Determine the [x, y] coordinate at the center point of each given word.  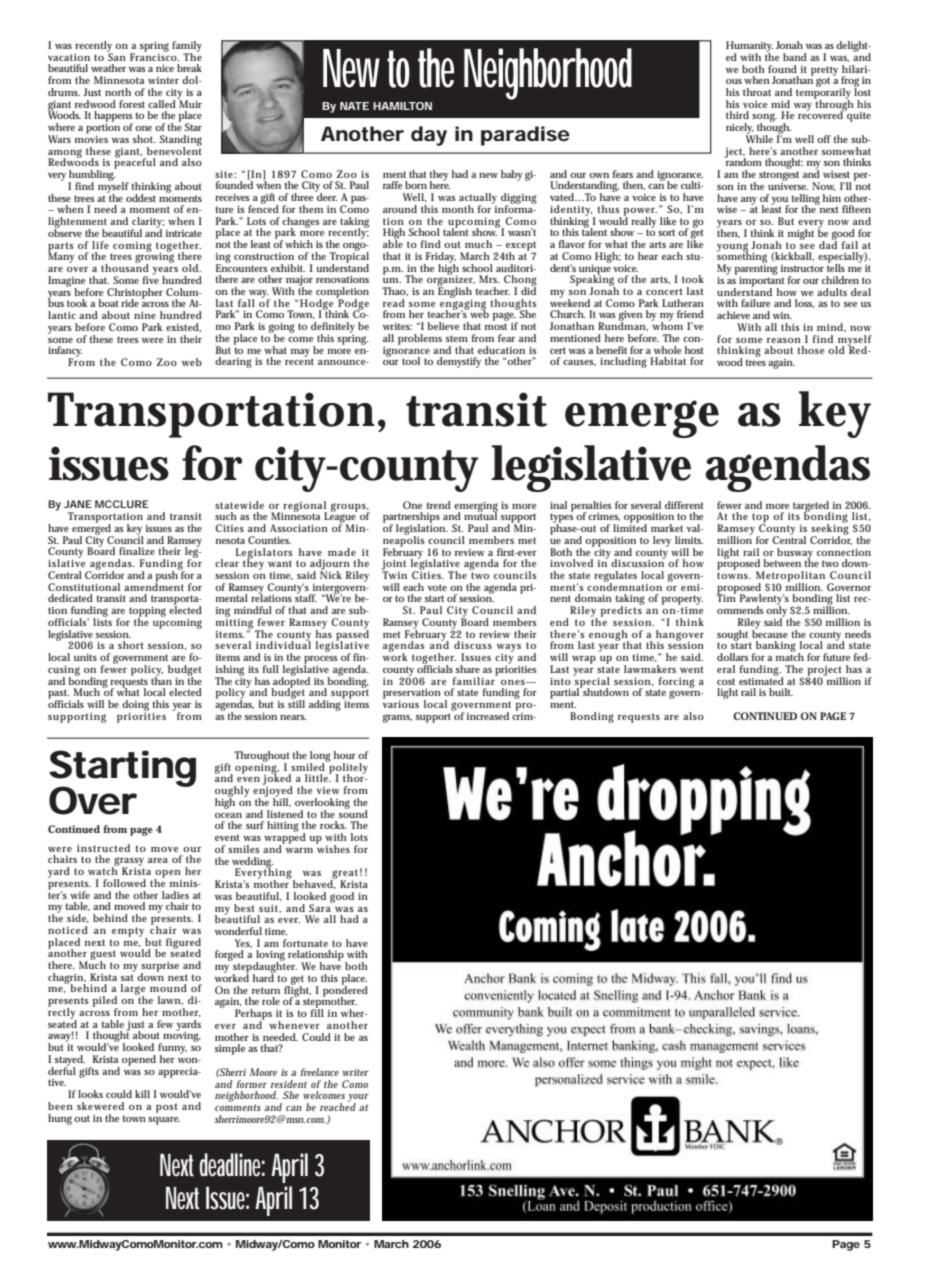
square [164, 1121]
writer [356, 1072]
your [358, 1099]
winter [163, 80]
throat [757, 92]
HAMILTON [402, 106]
